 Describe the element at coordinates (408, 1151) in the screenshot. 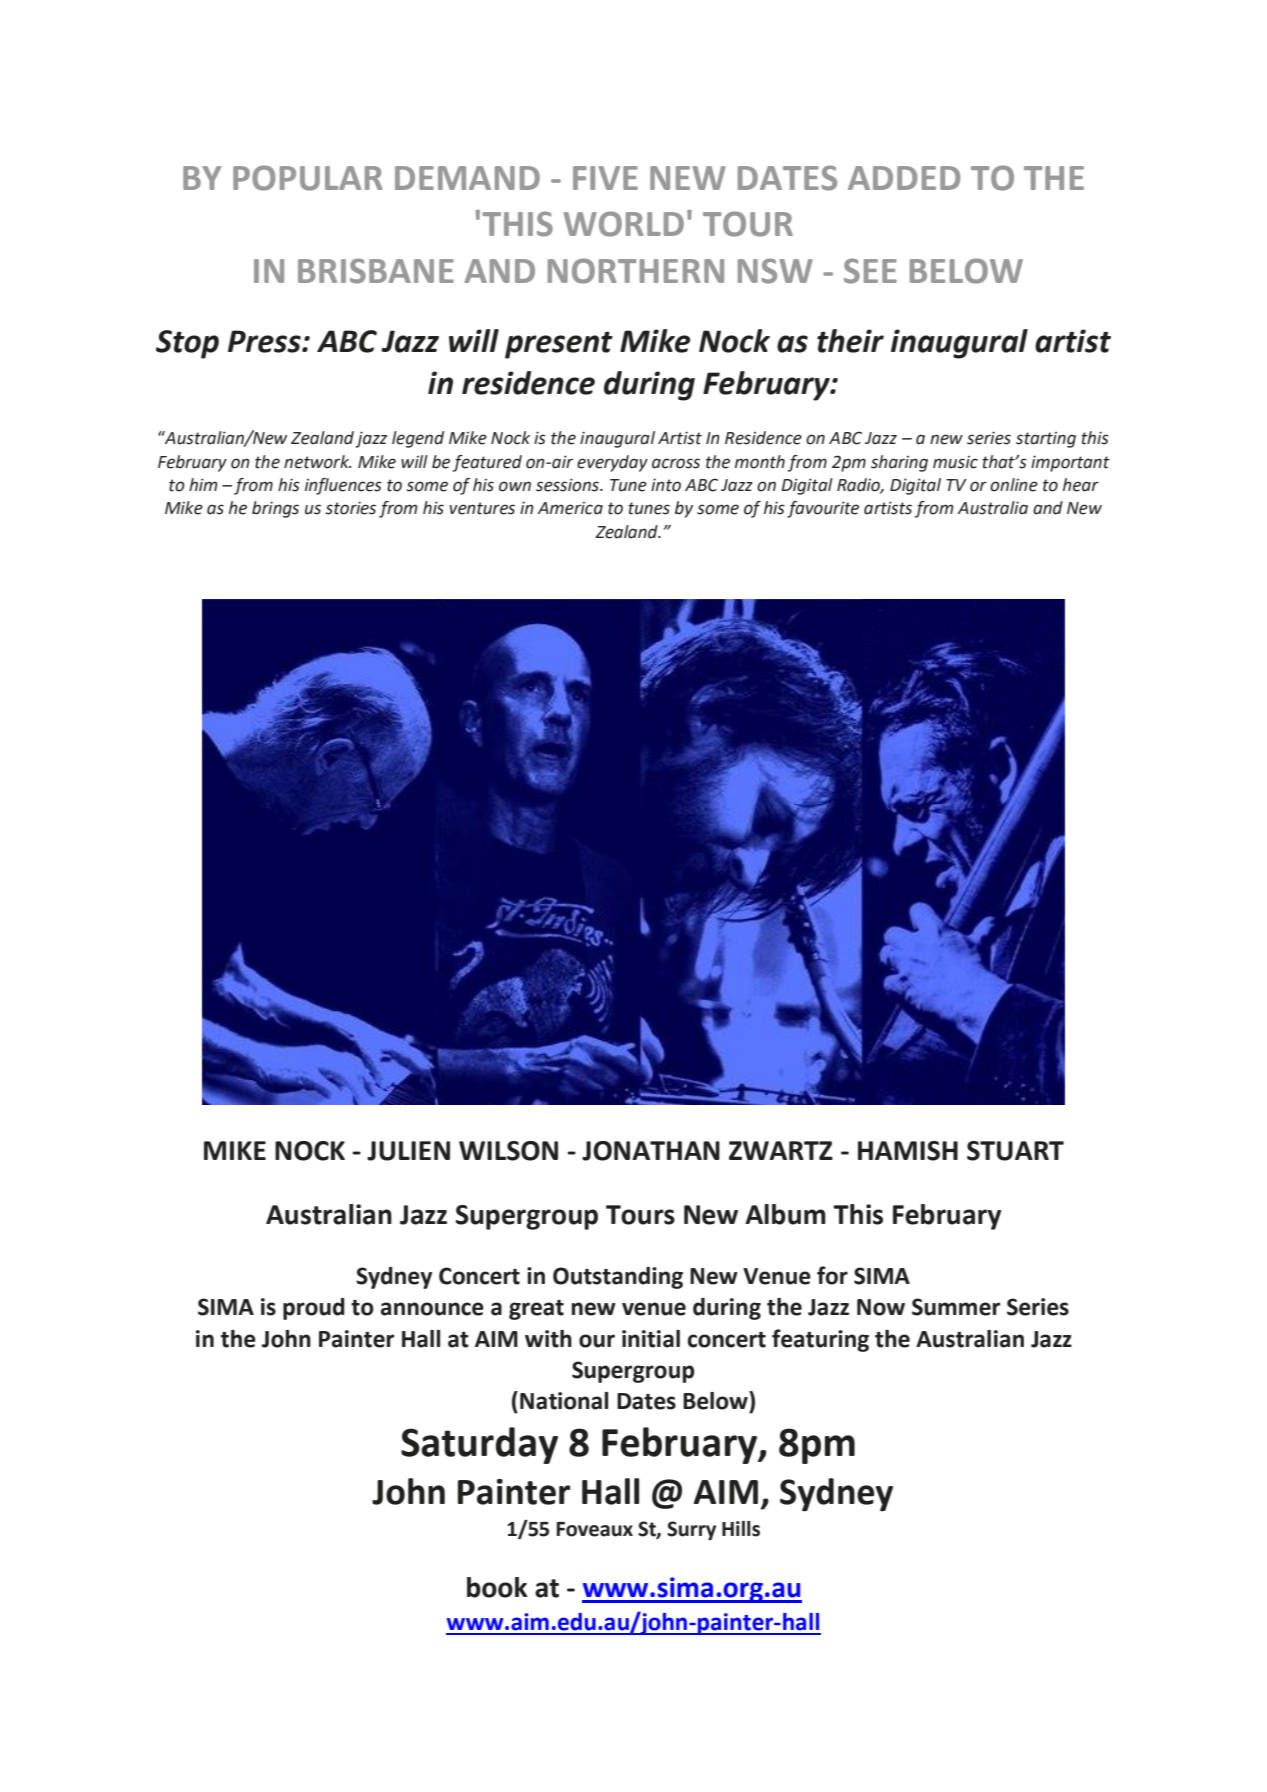

I see `JULIEN` at that location.
